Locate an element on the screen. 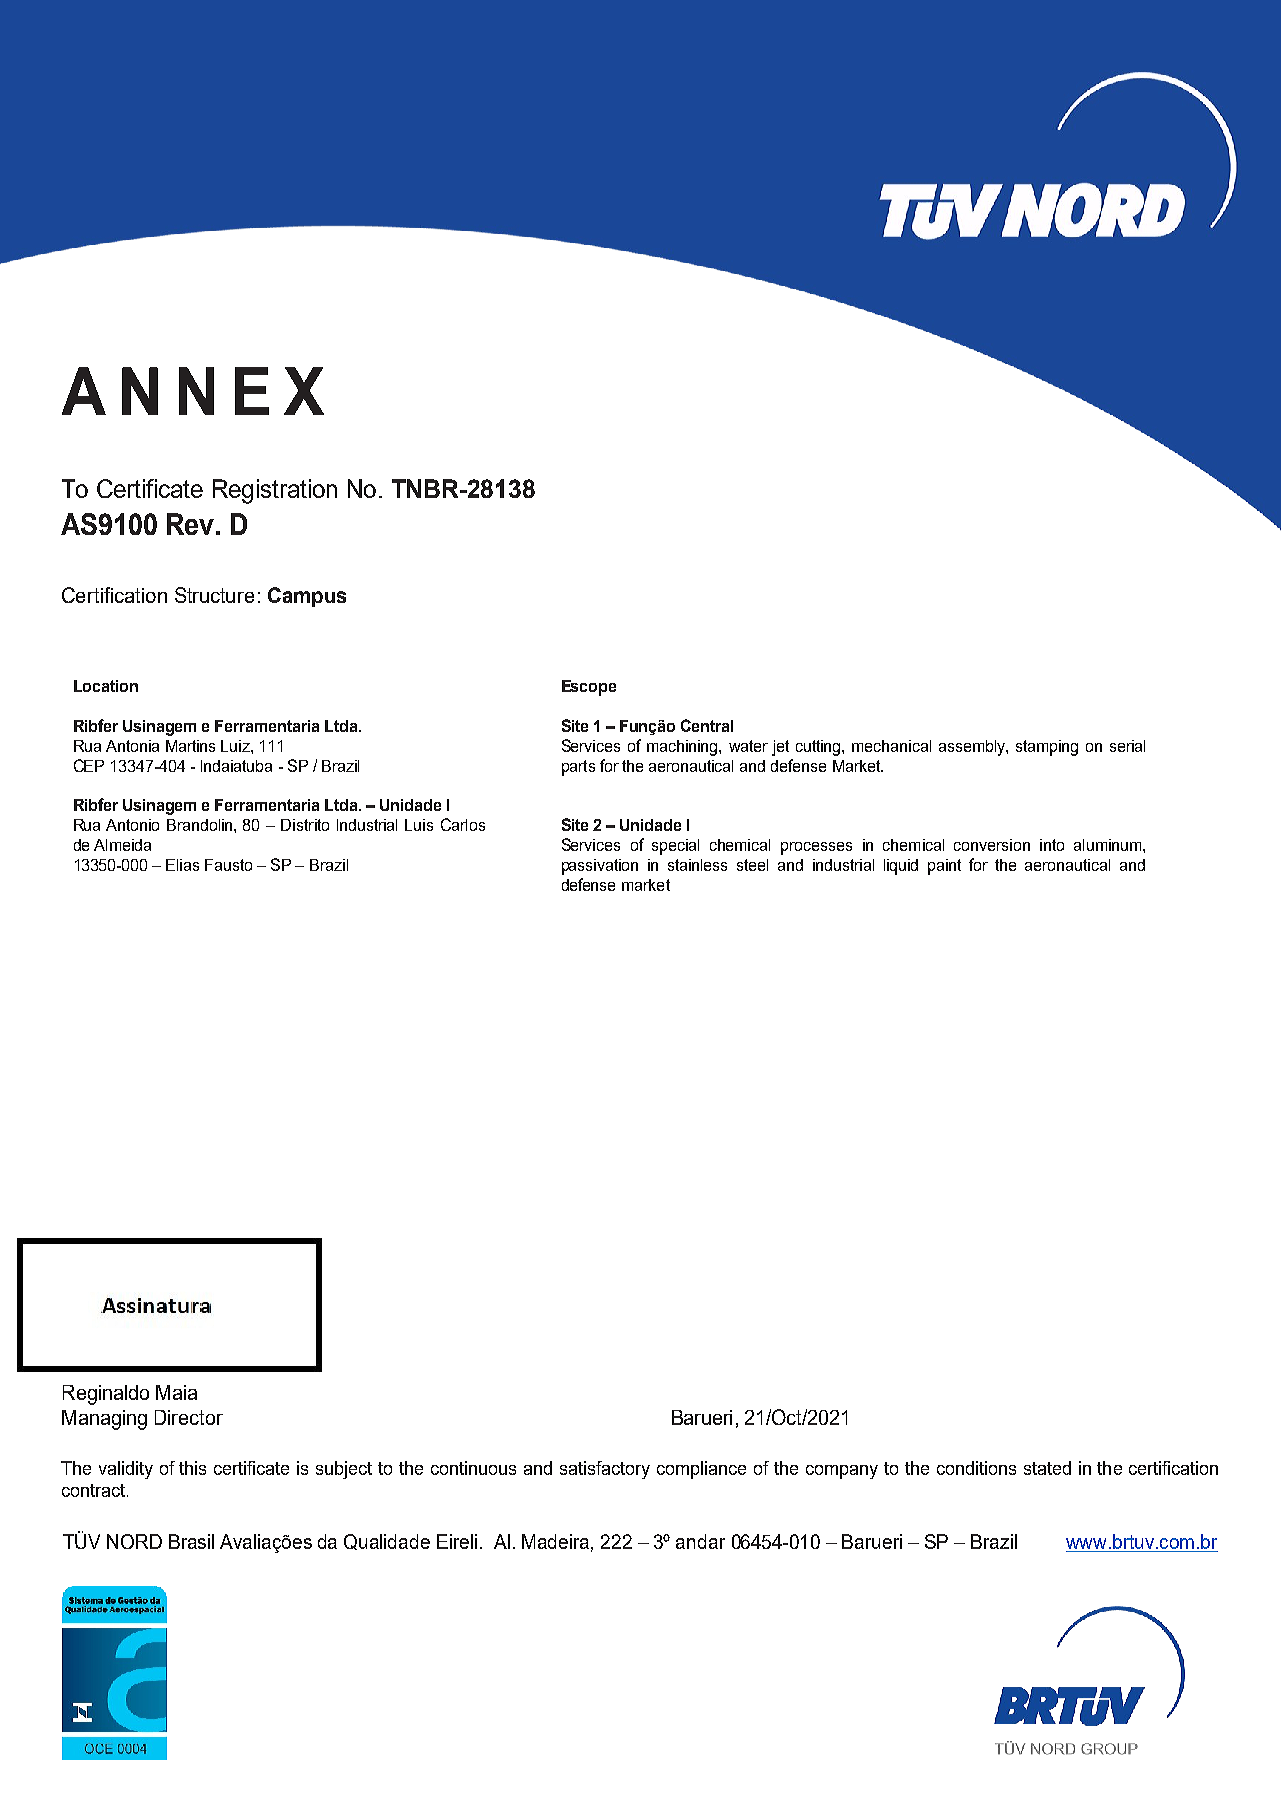  conditions is located at coordinates (976, 1468).
